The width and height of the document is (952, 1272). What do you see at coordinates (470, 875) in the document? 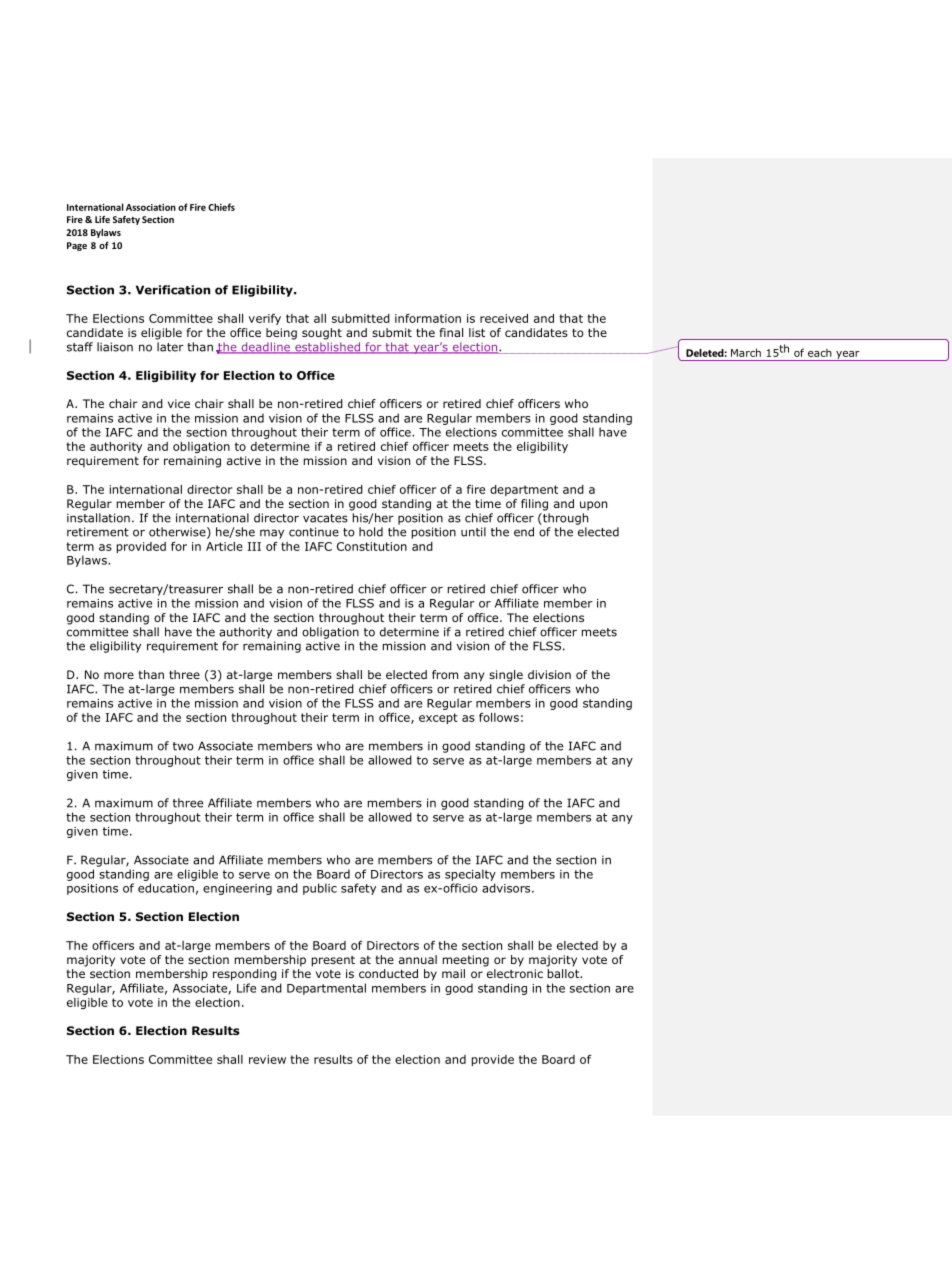
I see `specialty` at bounding box center [470, 875].
